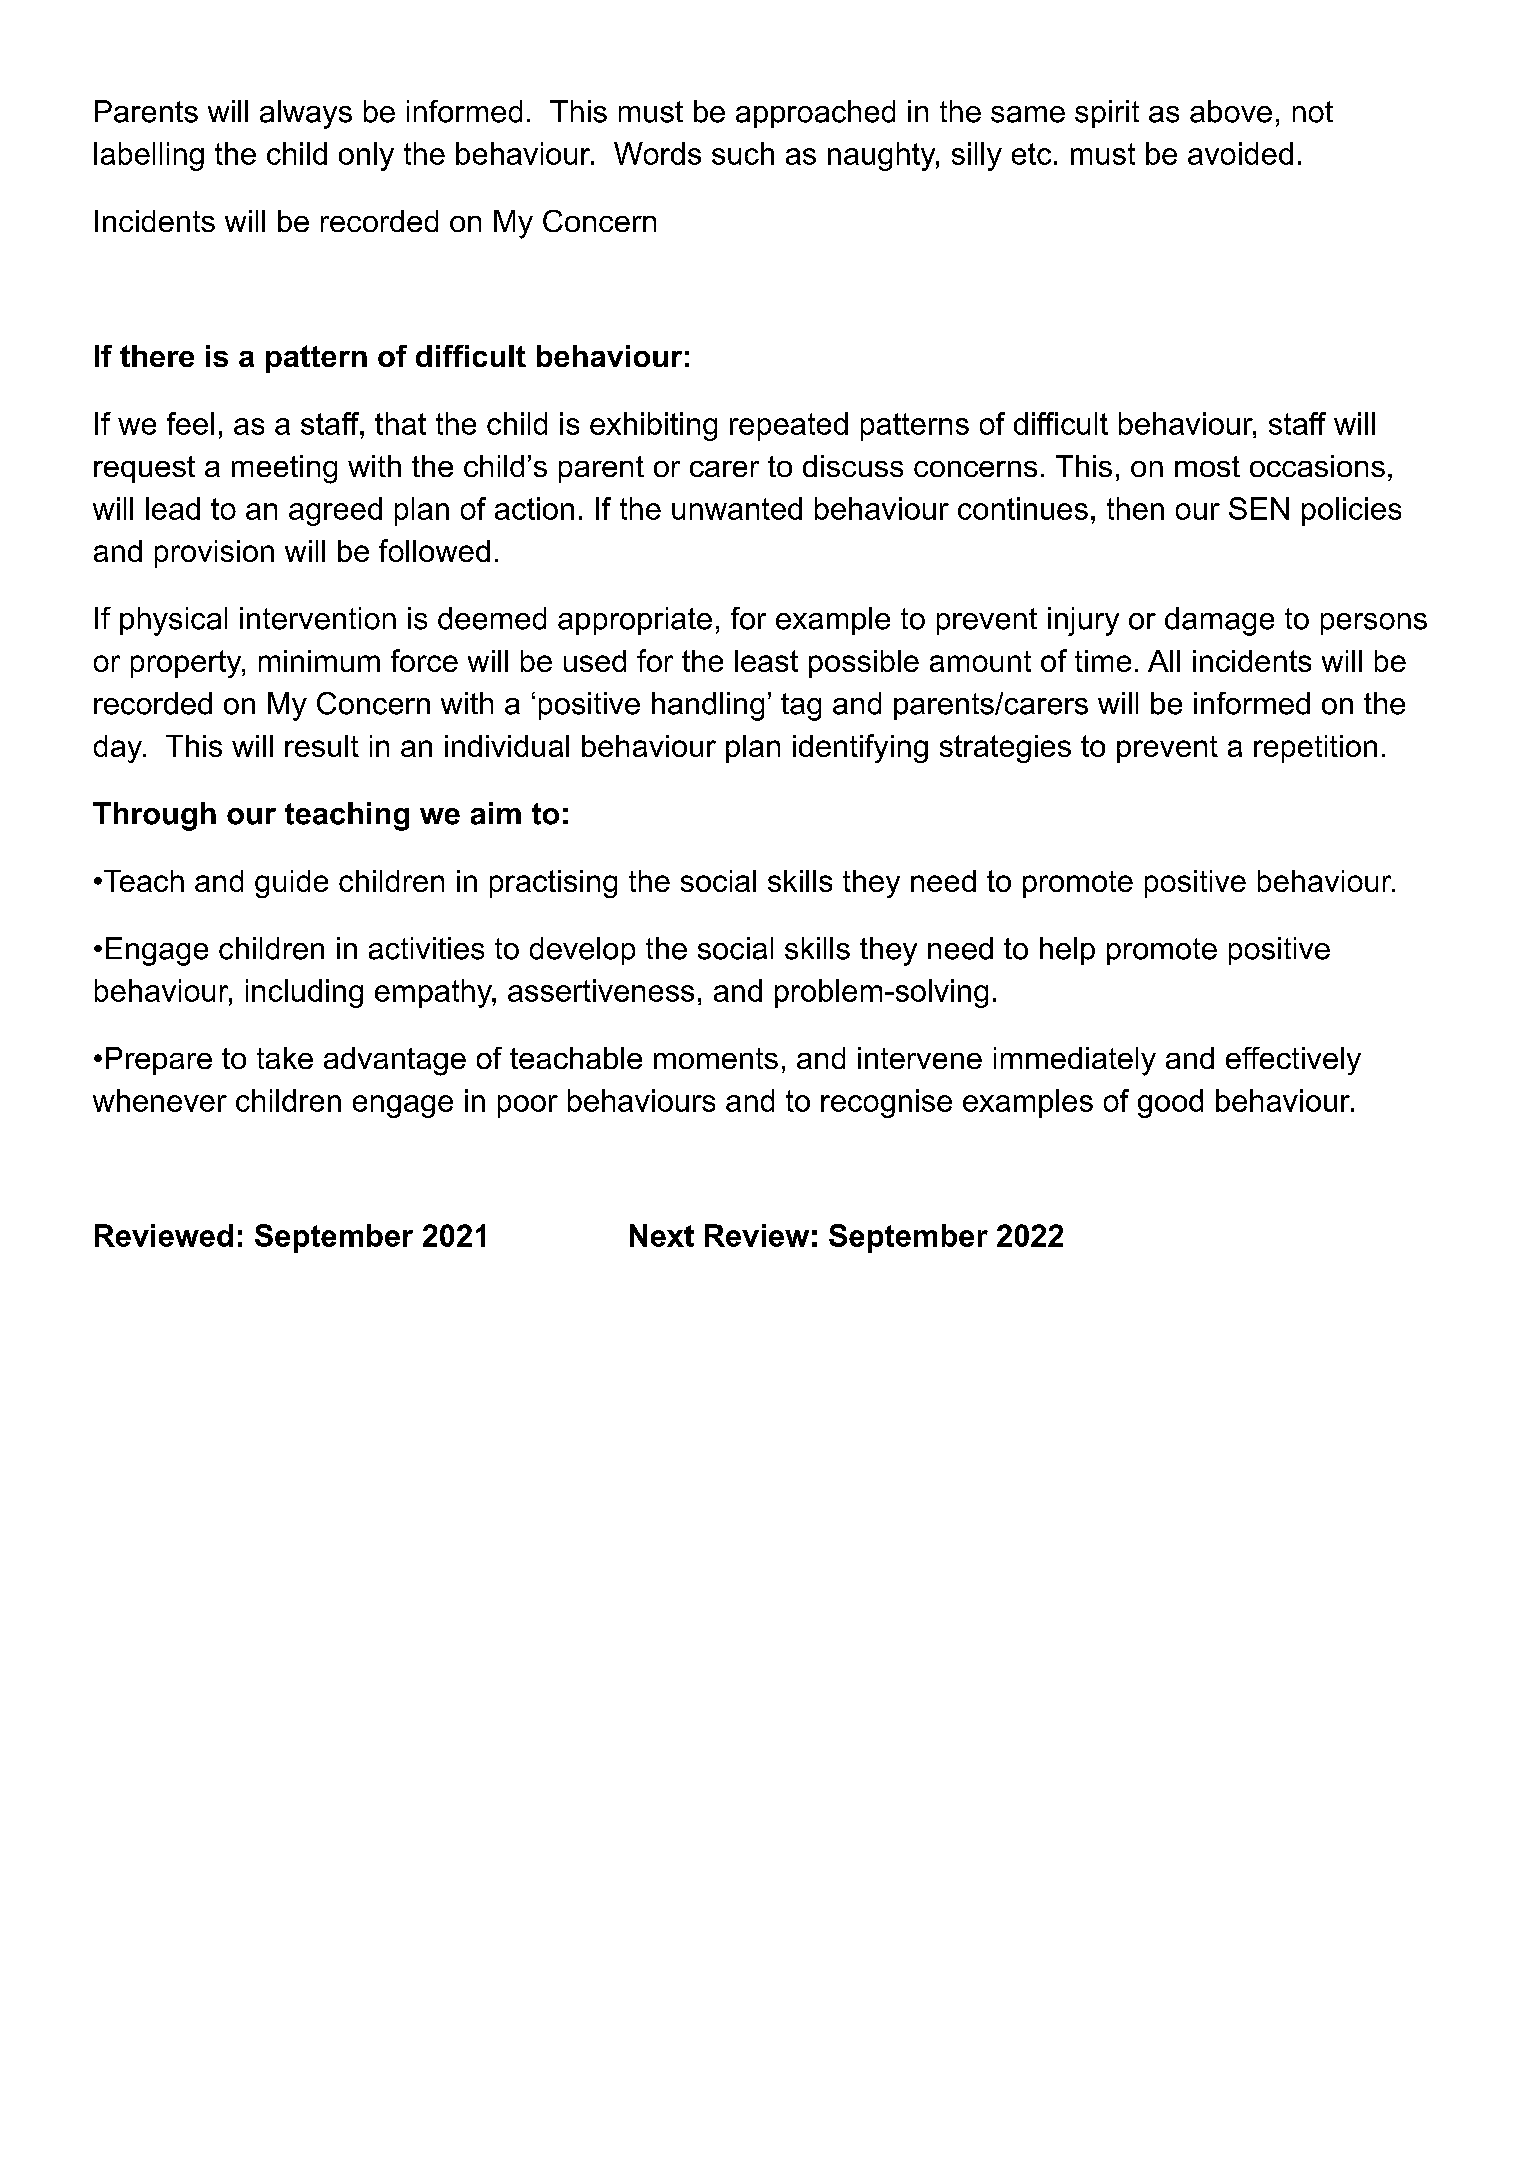 Image resolution: width=1532 pixels, height=2165 pixels. Describe the element at coordinates (743, 153) in the screenshot. I see `such` at that location.
